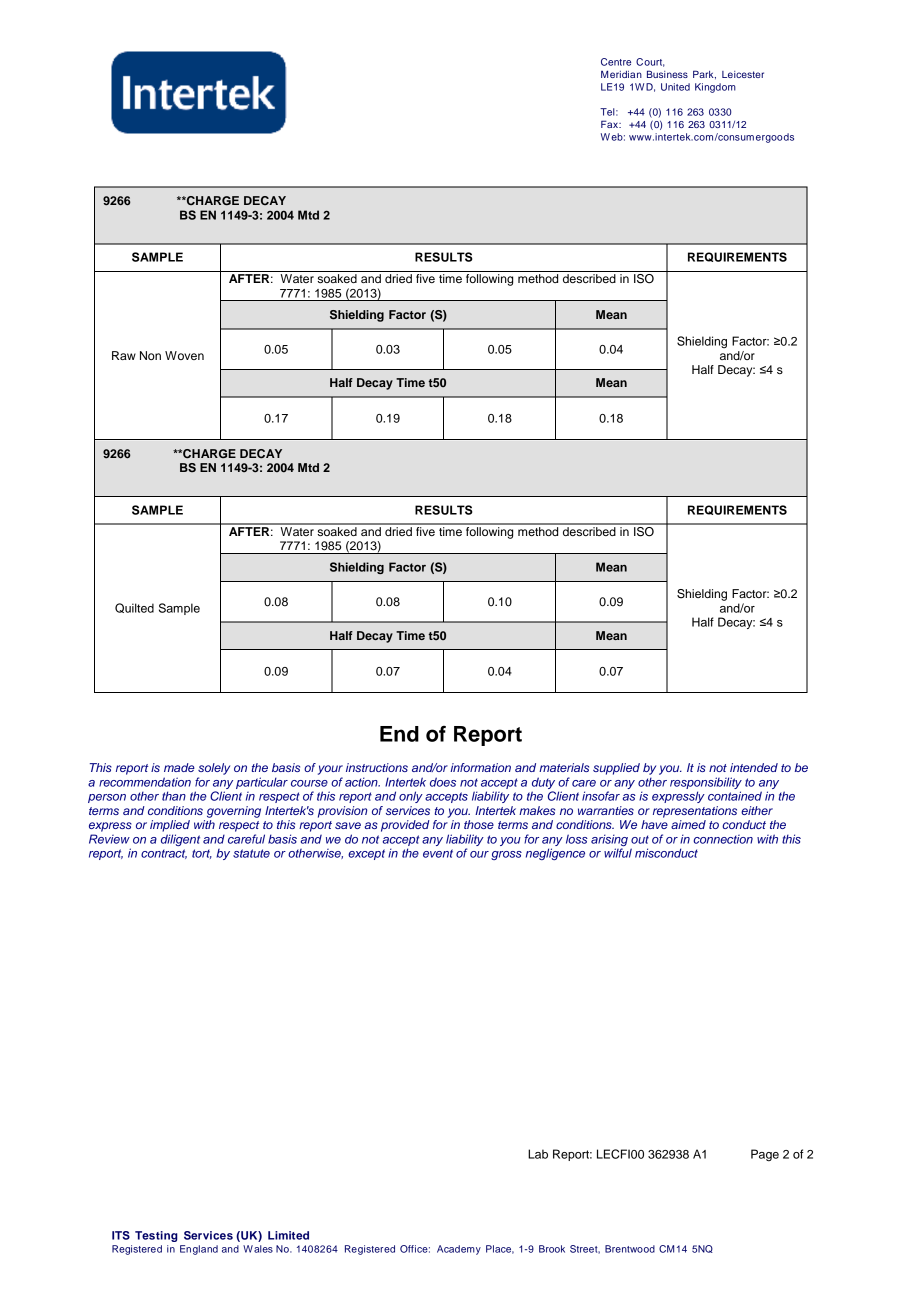  Describe the element at coordinates (156, 1236) in the image. I see `Testing` at that location.
